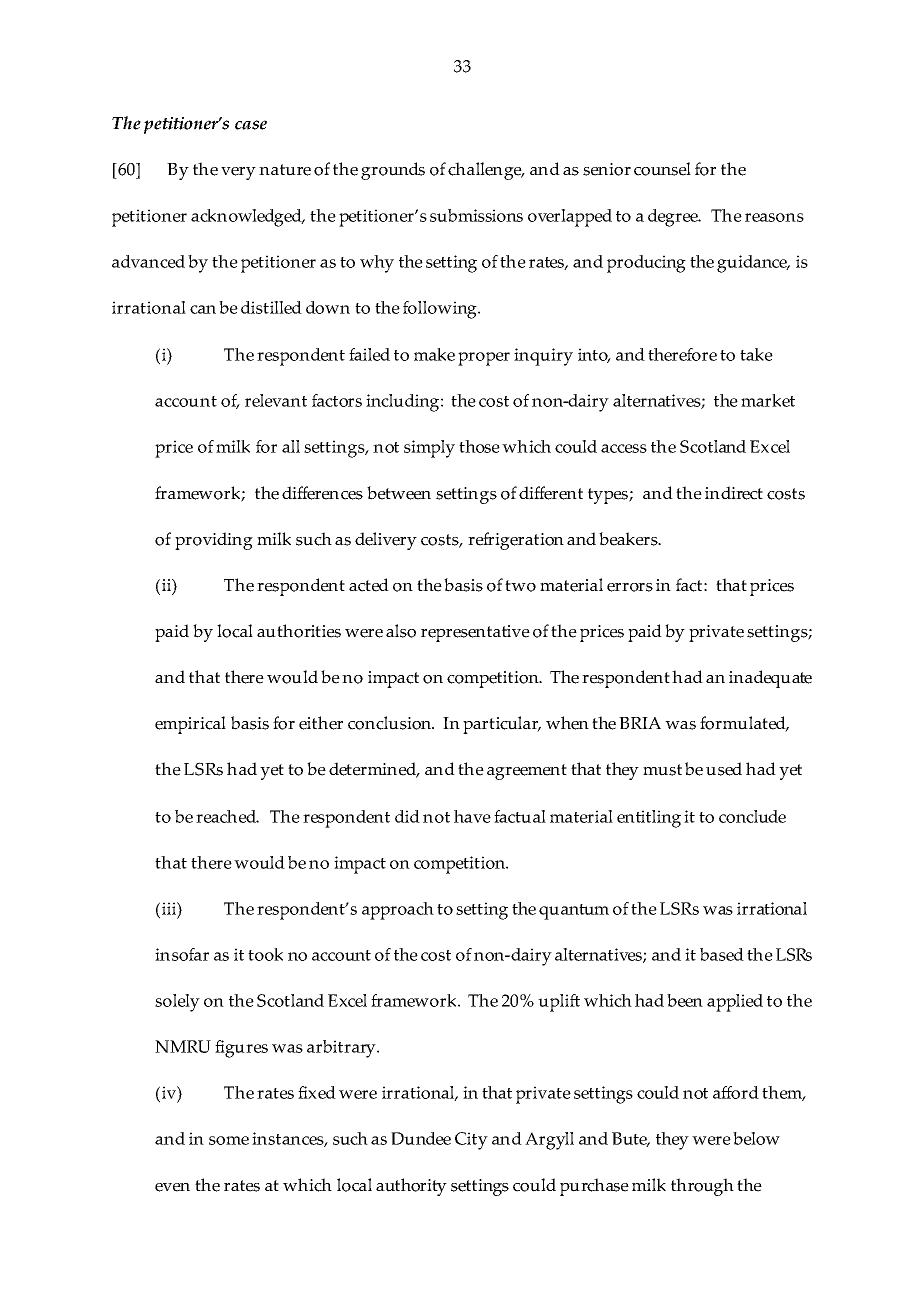  I want to click on representative, so click(475, 633).
